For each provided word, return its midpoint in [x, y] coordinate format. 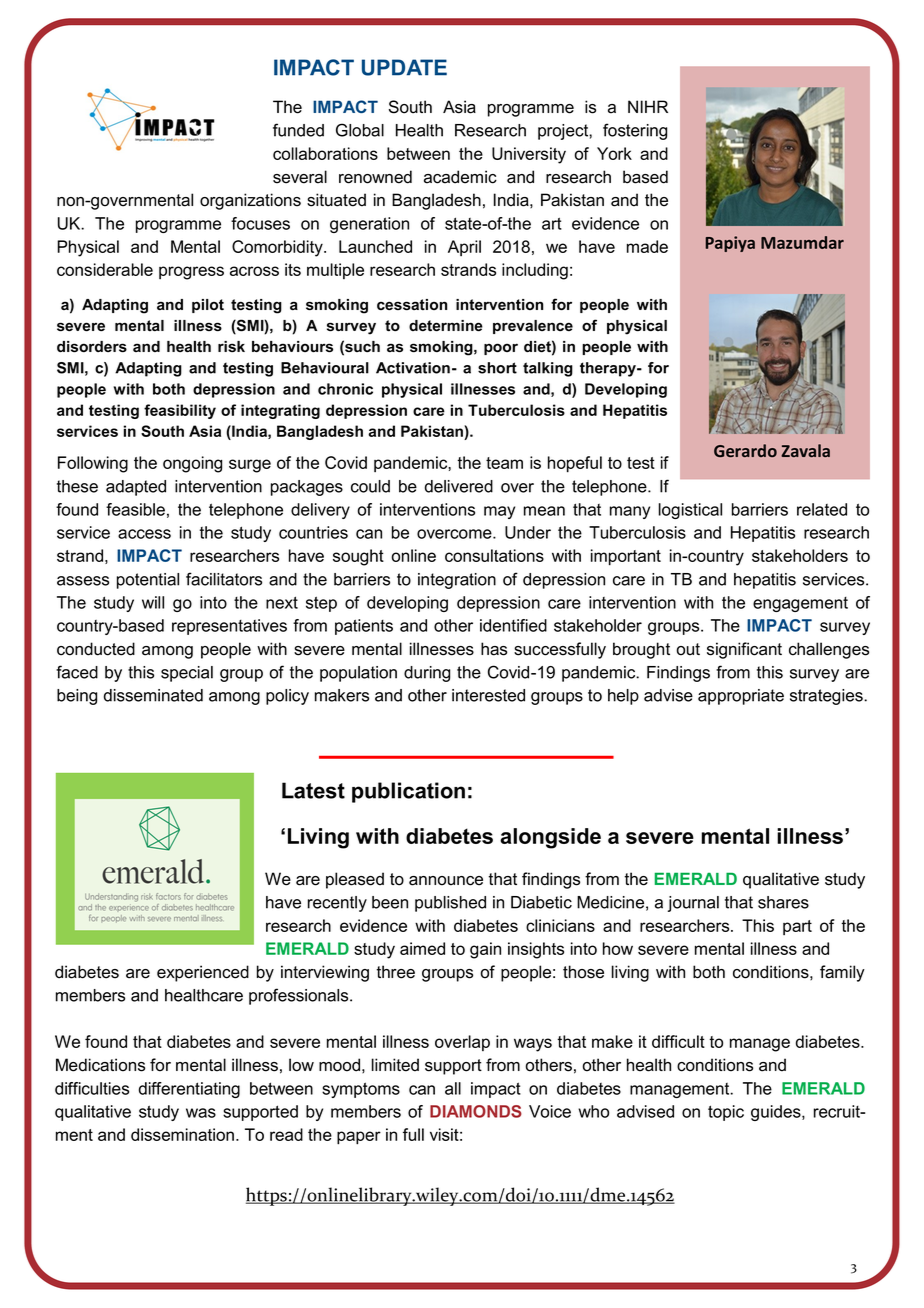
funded [298, 130]
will [153, 602]
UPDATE [404, 67]
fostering [635, 131]
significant [744, 650]
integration [457, 581]
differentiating [189, 1090]
